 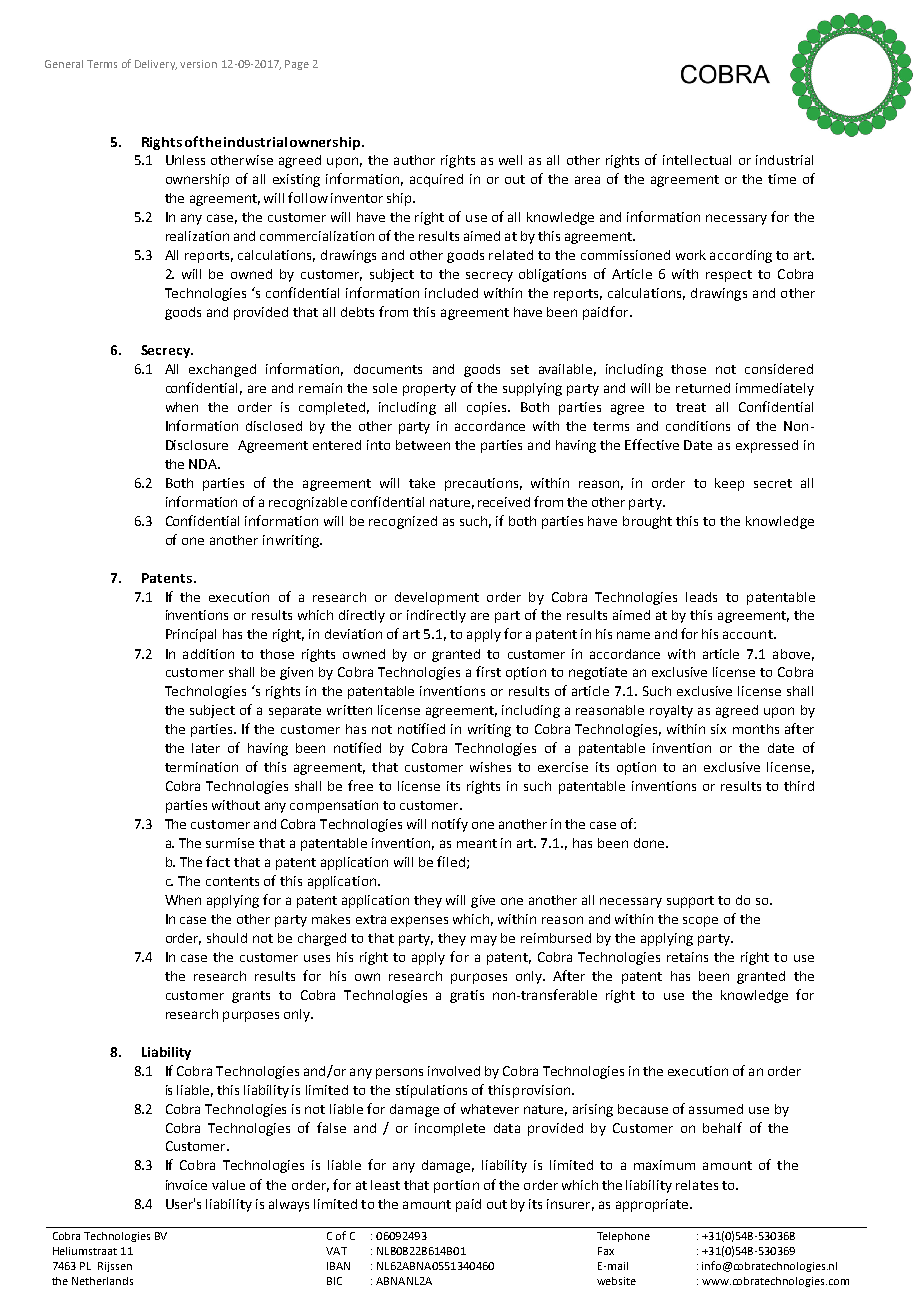 I want to click on author, so click(x=414, y=160).
